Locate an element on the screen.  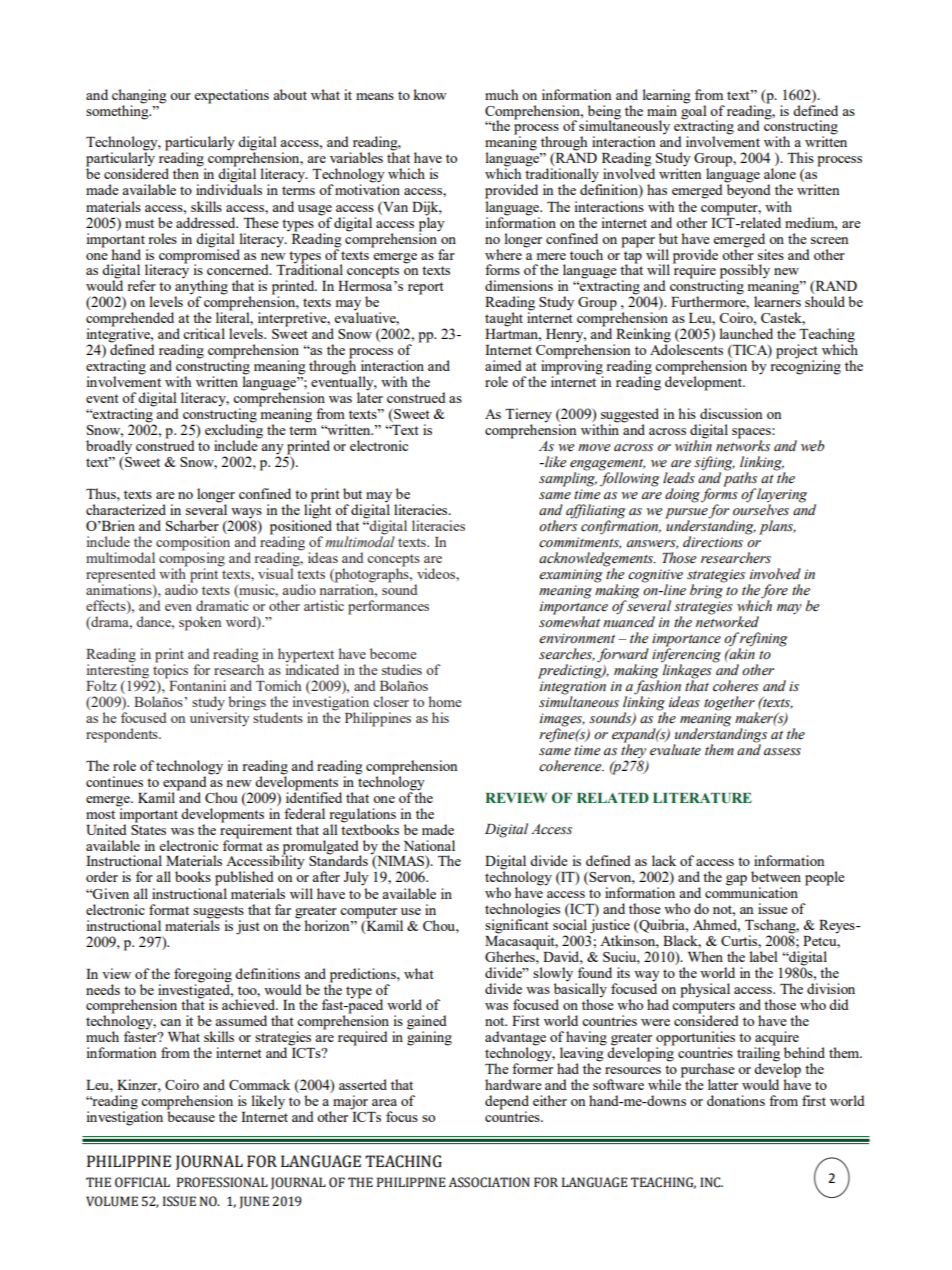
spoken is located at coordinates (200, 623).
